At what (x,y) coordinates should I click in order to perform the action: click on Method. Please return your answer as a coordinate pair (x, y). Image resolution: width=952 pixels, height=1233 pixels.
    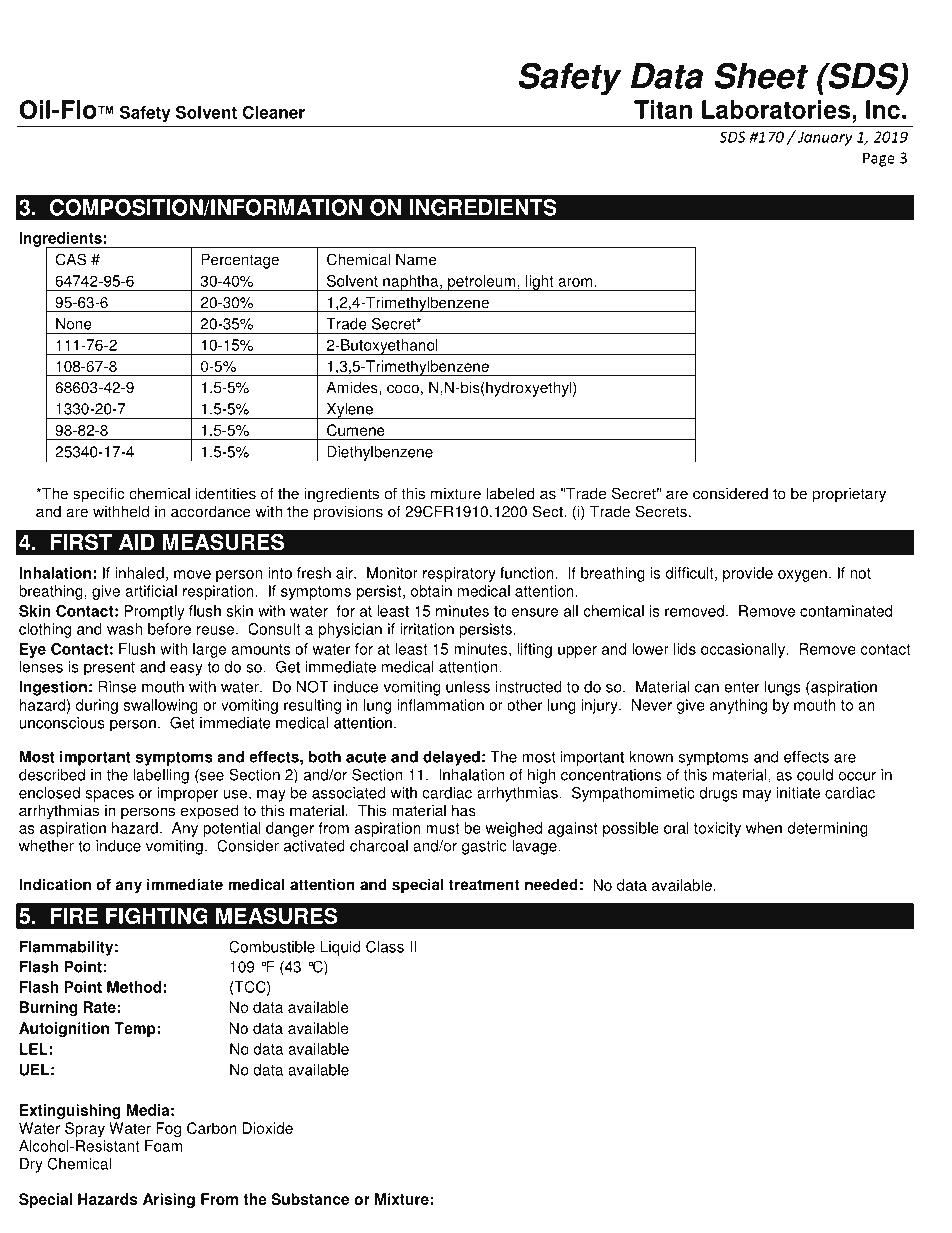
    Looking at the image, I should click on (134, 987).
